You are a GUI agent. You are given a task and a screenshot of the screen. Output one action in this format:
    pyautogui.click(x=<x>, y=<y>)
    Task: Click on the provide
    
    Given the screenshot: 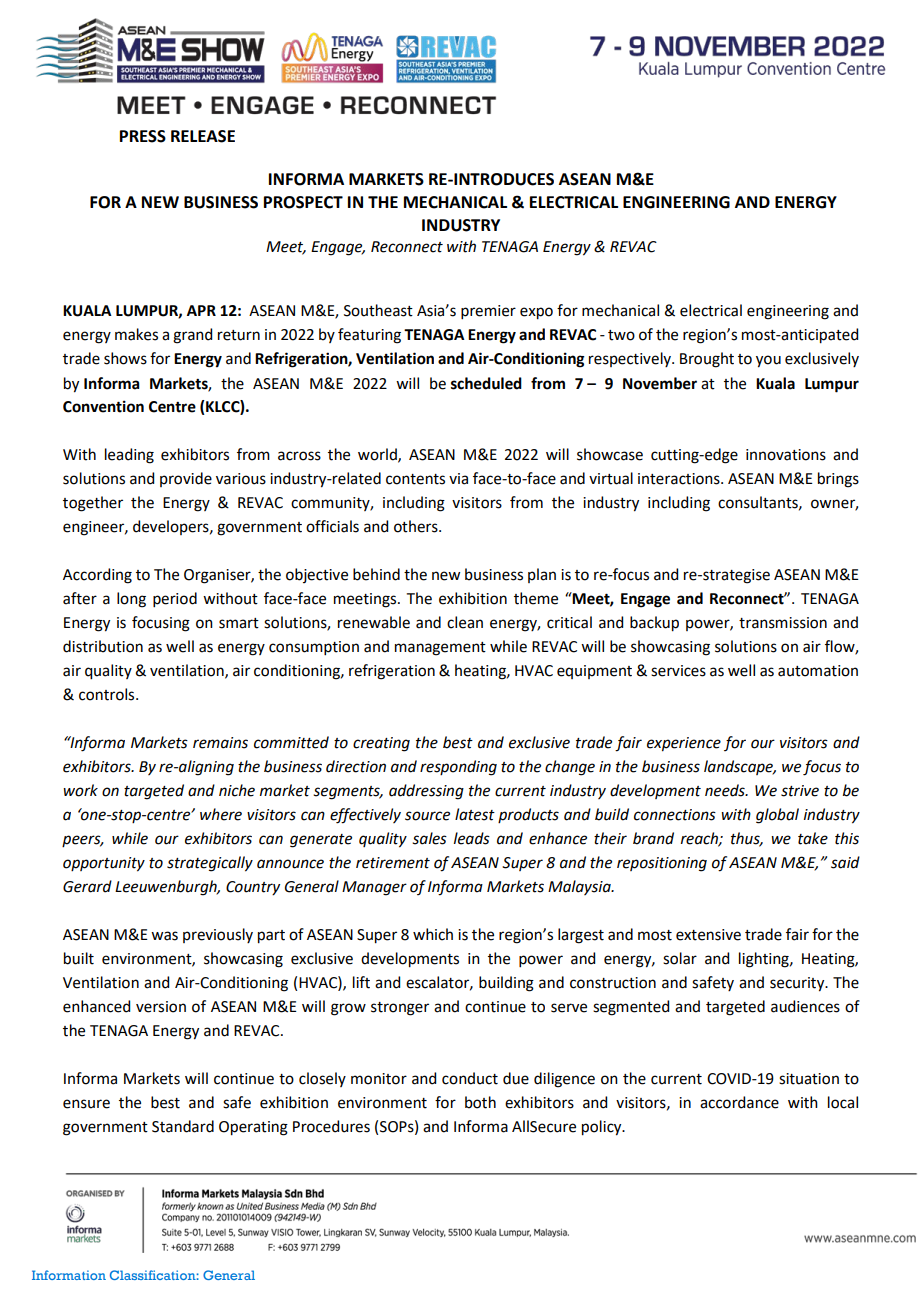 What is the action you would take?
    pyautogui.click(x=186, y=479)
